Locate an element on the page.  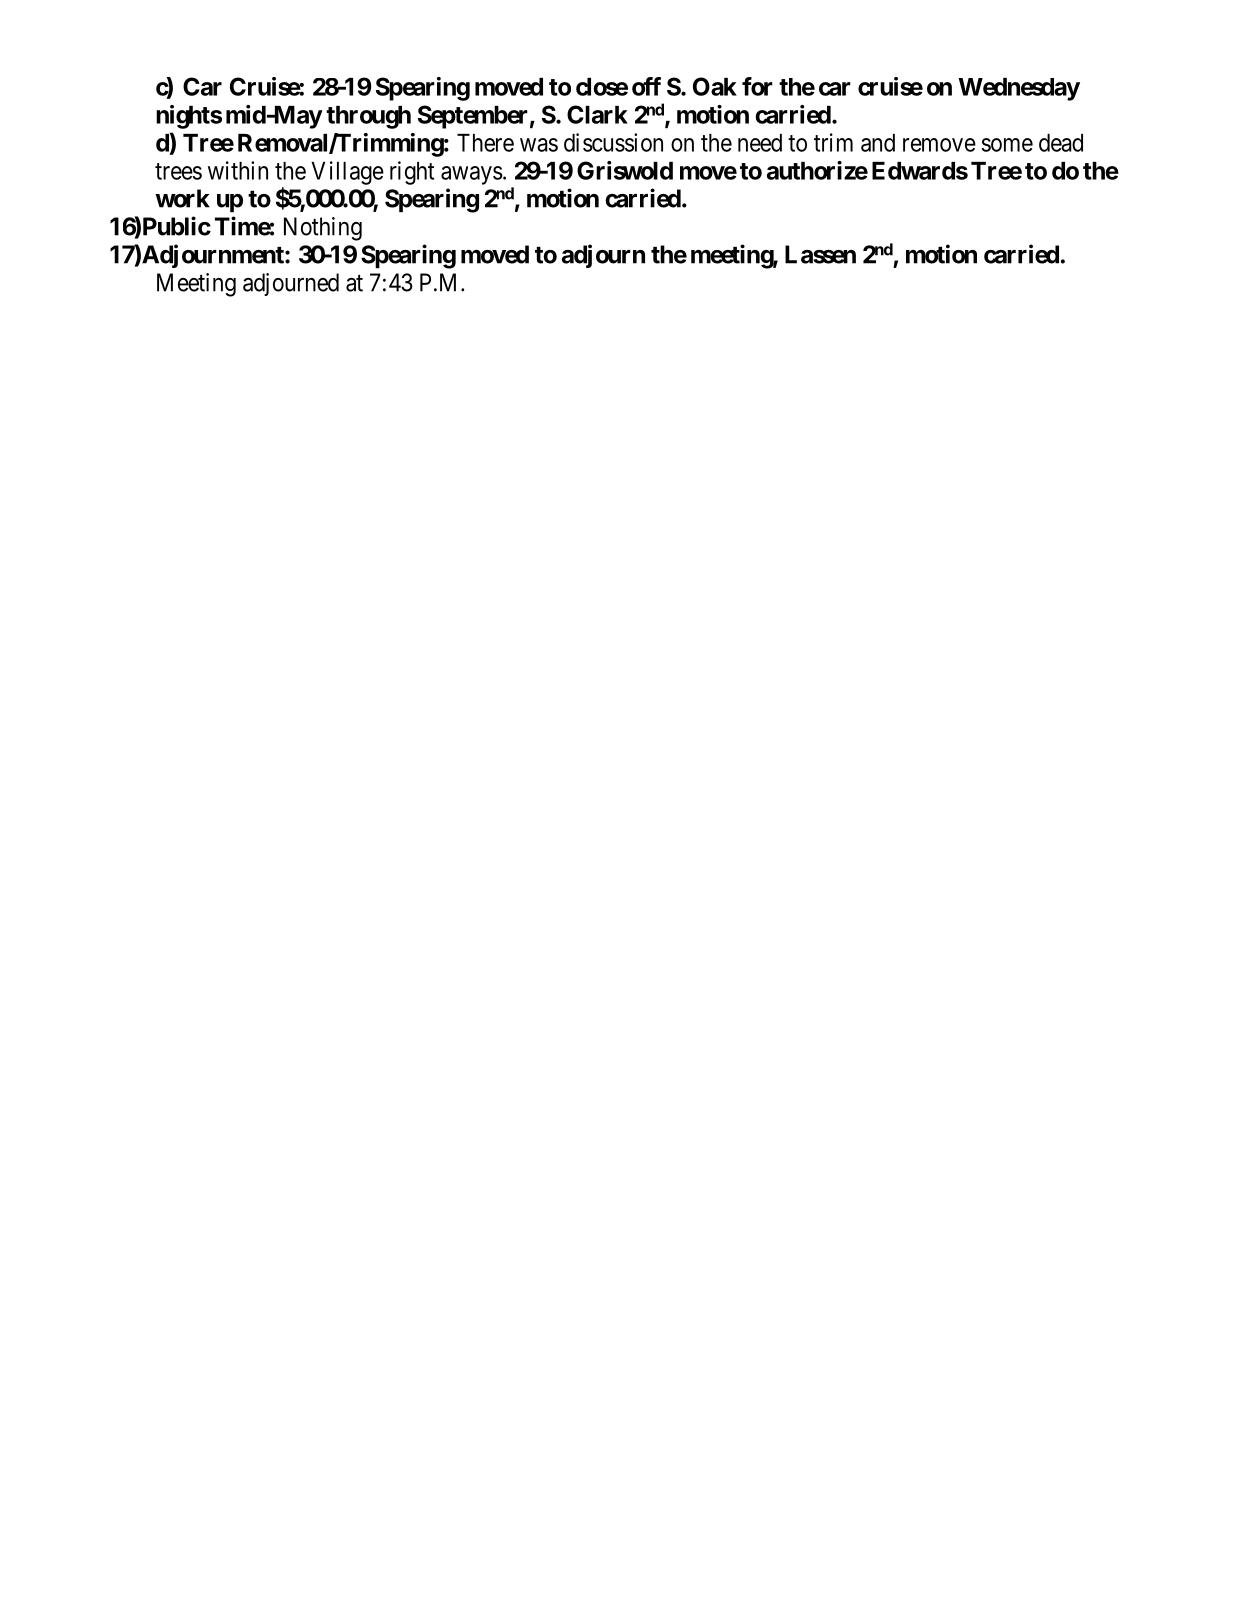
Lassen is located at coordinates (820, 254).
